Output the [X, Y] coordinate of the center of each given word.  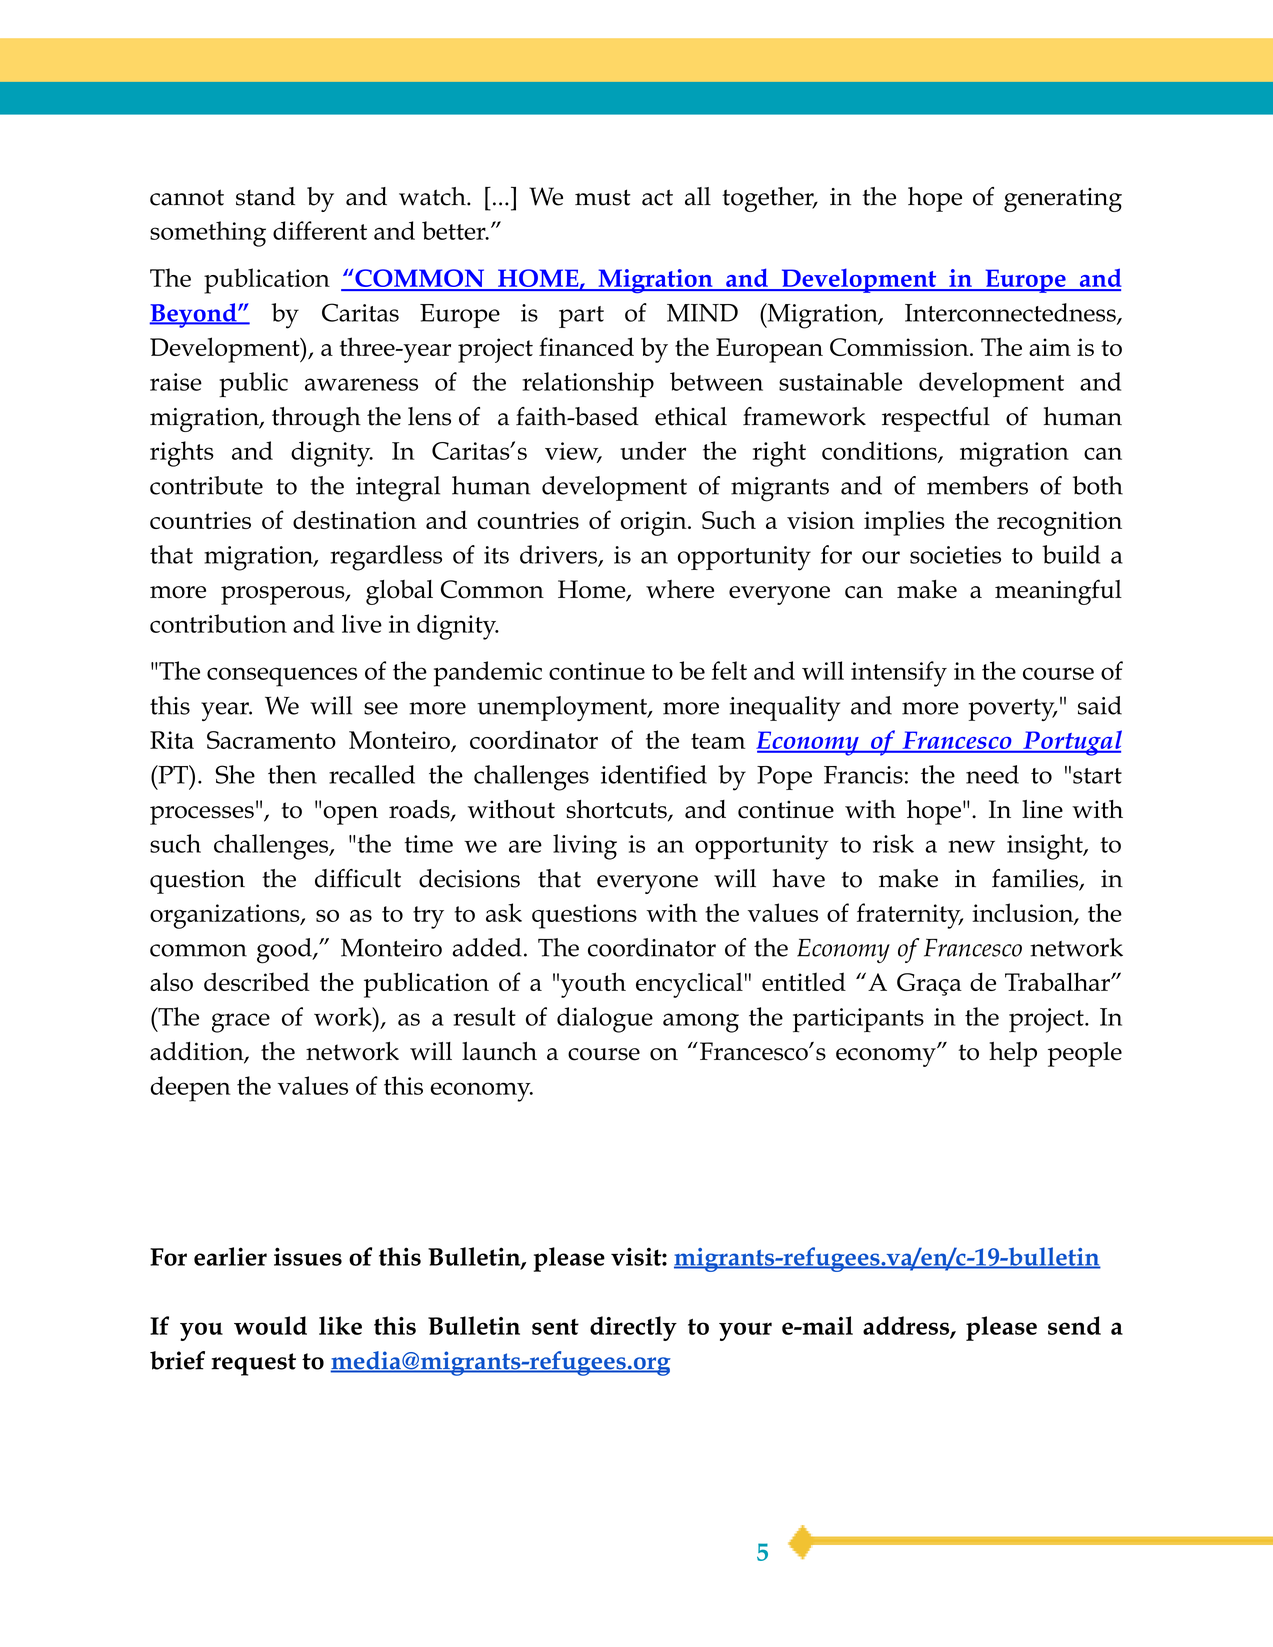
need [992, 774]
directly [633, 1328]
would [270, 1325]
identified [654, 774]
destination [354, 519]
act [657, 197]
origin [655, 523]
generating [1063, 200]
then [292, 774]
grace [241, 1023]
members [977, 485]
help [1013, 1054]
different [320, 230]
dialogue [605, 1020]
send [1074, 1325]
